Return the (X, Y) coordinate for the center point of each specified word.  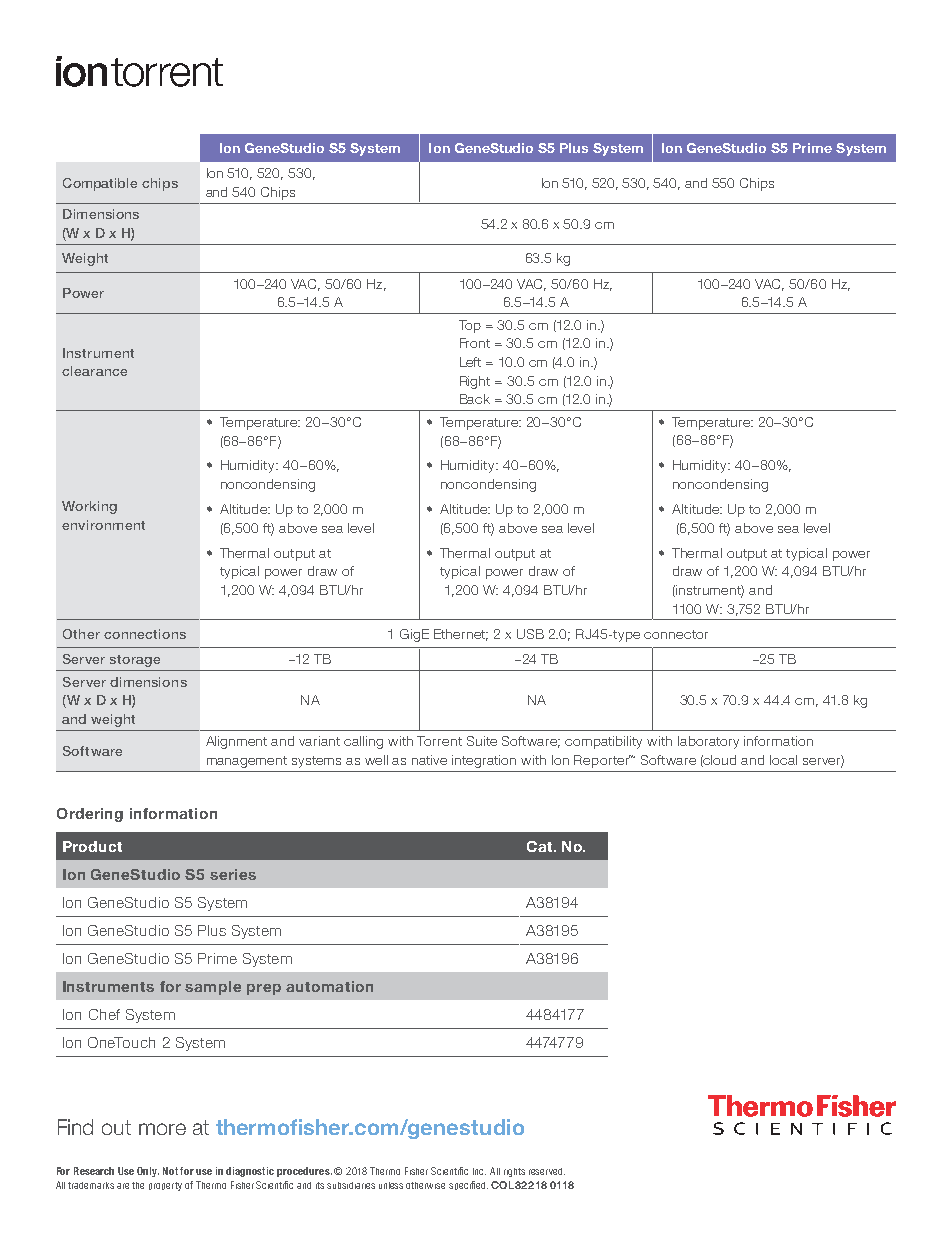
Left (470, 362)
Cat (539, 846)
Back (475, 399)
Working (89, 507)
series (233, 874)
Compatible (100, 184)
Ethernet (461, 635)
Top (470, 326)
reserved (547, 1171)
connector (676, 634)
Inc (479, 1171)
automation (329, 986)
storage (135, 661)
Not (172, 1171)
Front (475, 343)
